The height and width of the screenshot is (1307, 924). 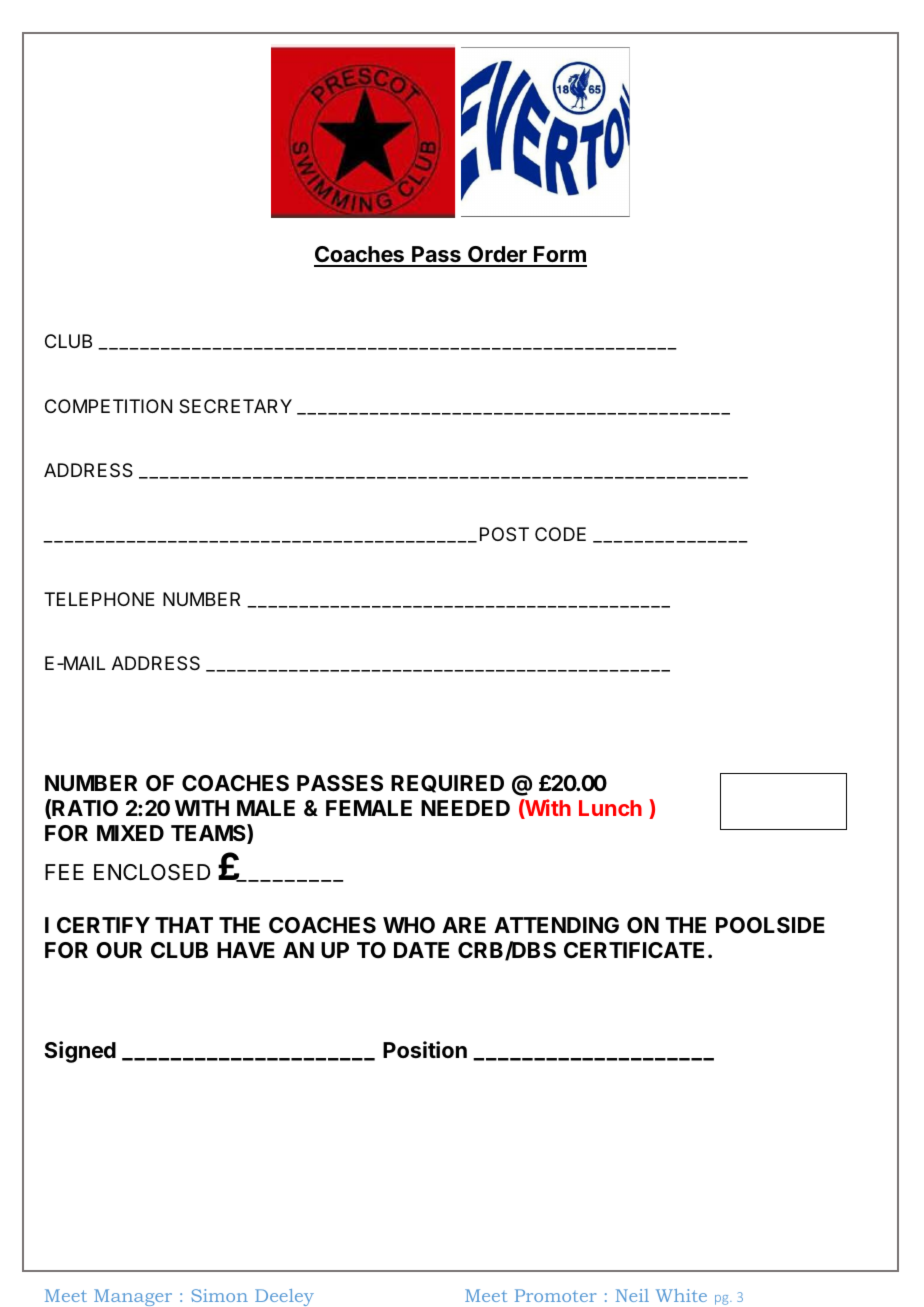 What do you see at coordinates (610, 808) in the screenshot?
I see `Lunch` at bounding box center [610, 808].
